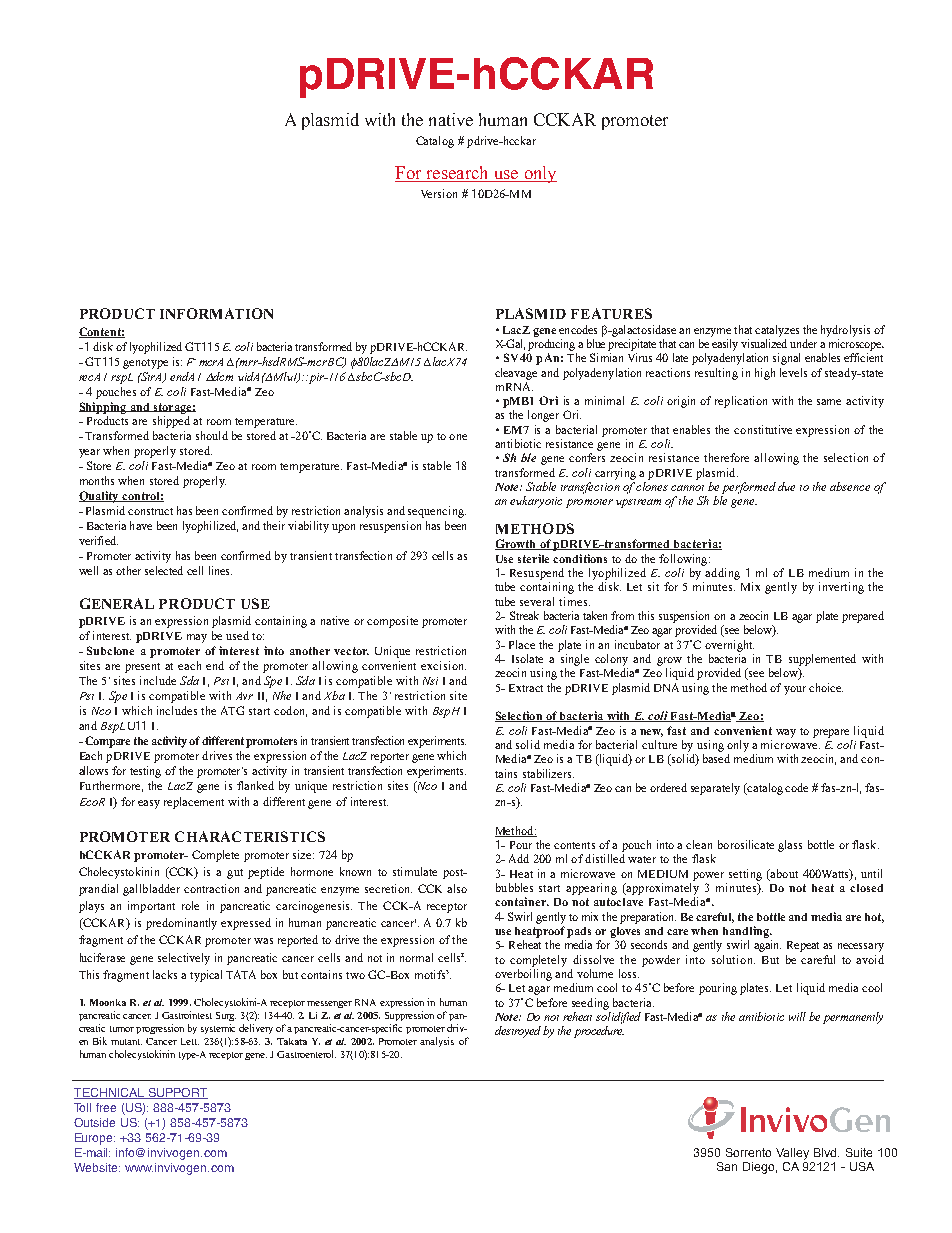 Image resolution: width=952 pixels, height=1233 pixels. I want to click on Version, so click(439, 193).
